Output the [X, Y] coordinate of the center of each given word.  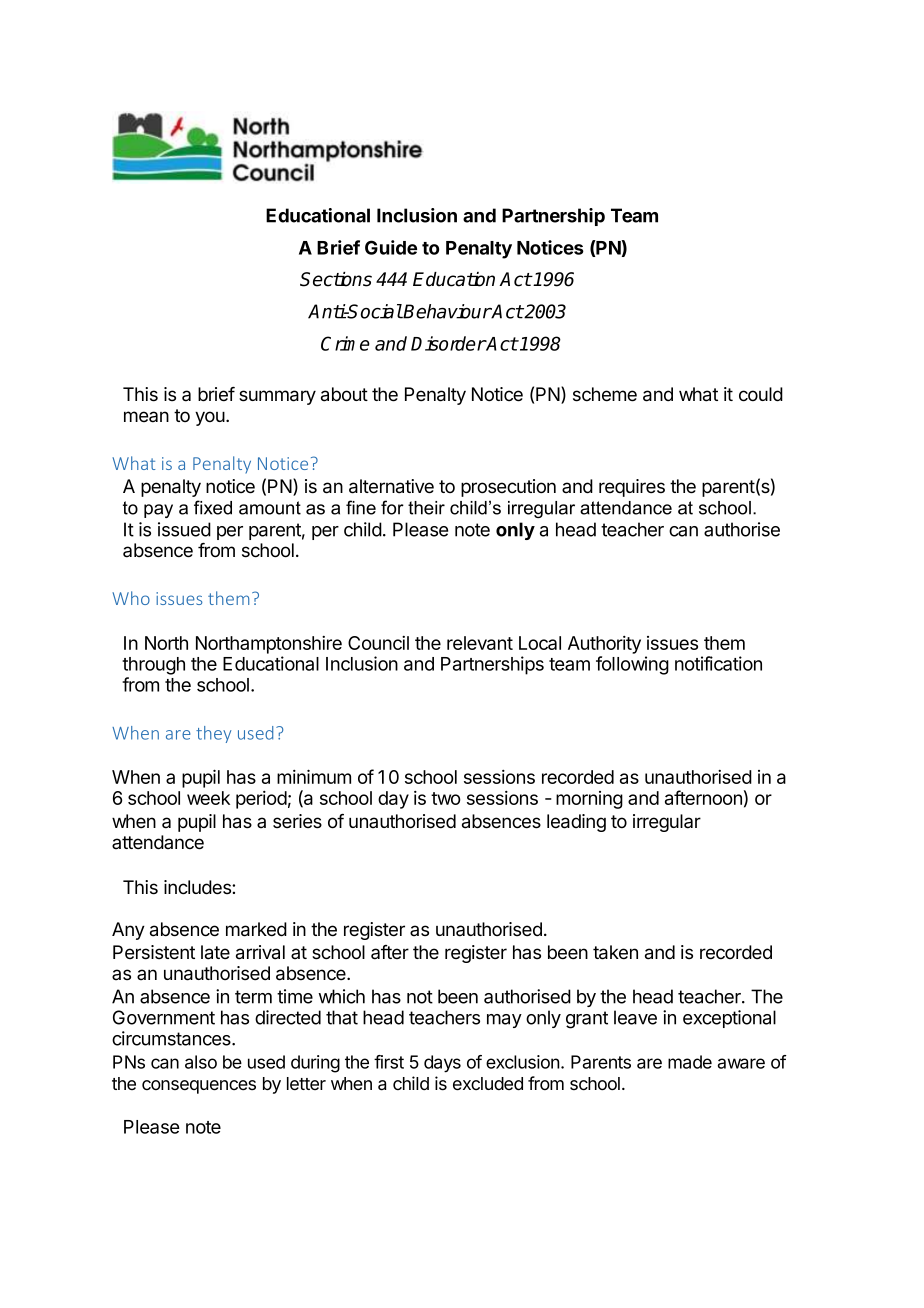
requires [632, 488]
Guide [391, 247]
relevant [480, 643]
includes [198, 887]
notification [718, 663]
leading [576, 823]
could [761, 394]
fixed [213, 507]
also [201, 1062]
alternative [391, 486]
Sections [336, 279]
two [446, 798]
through [153, 666]
